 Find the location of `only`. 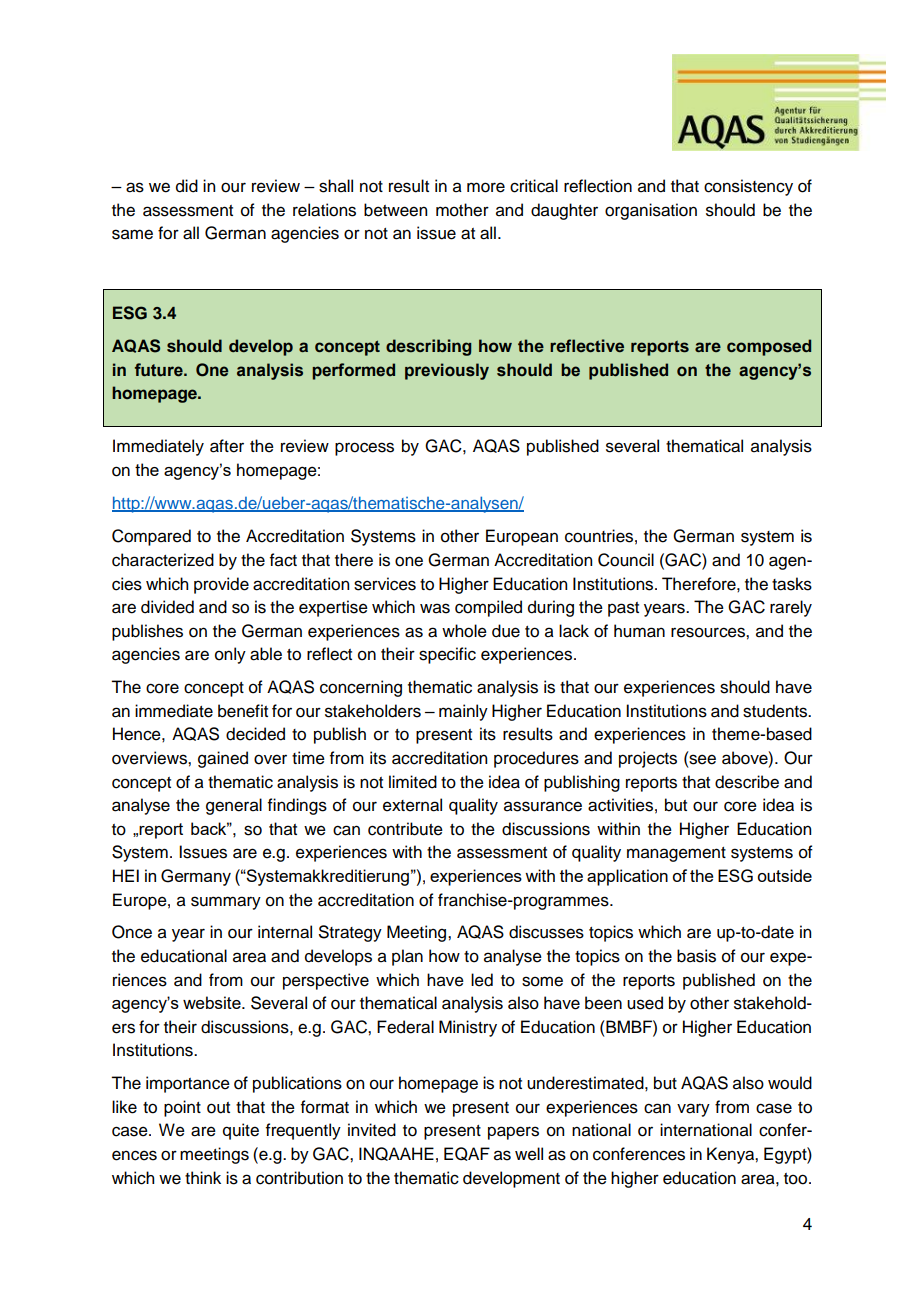

only is located at coordinates (230, 655).
